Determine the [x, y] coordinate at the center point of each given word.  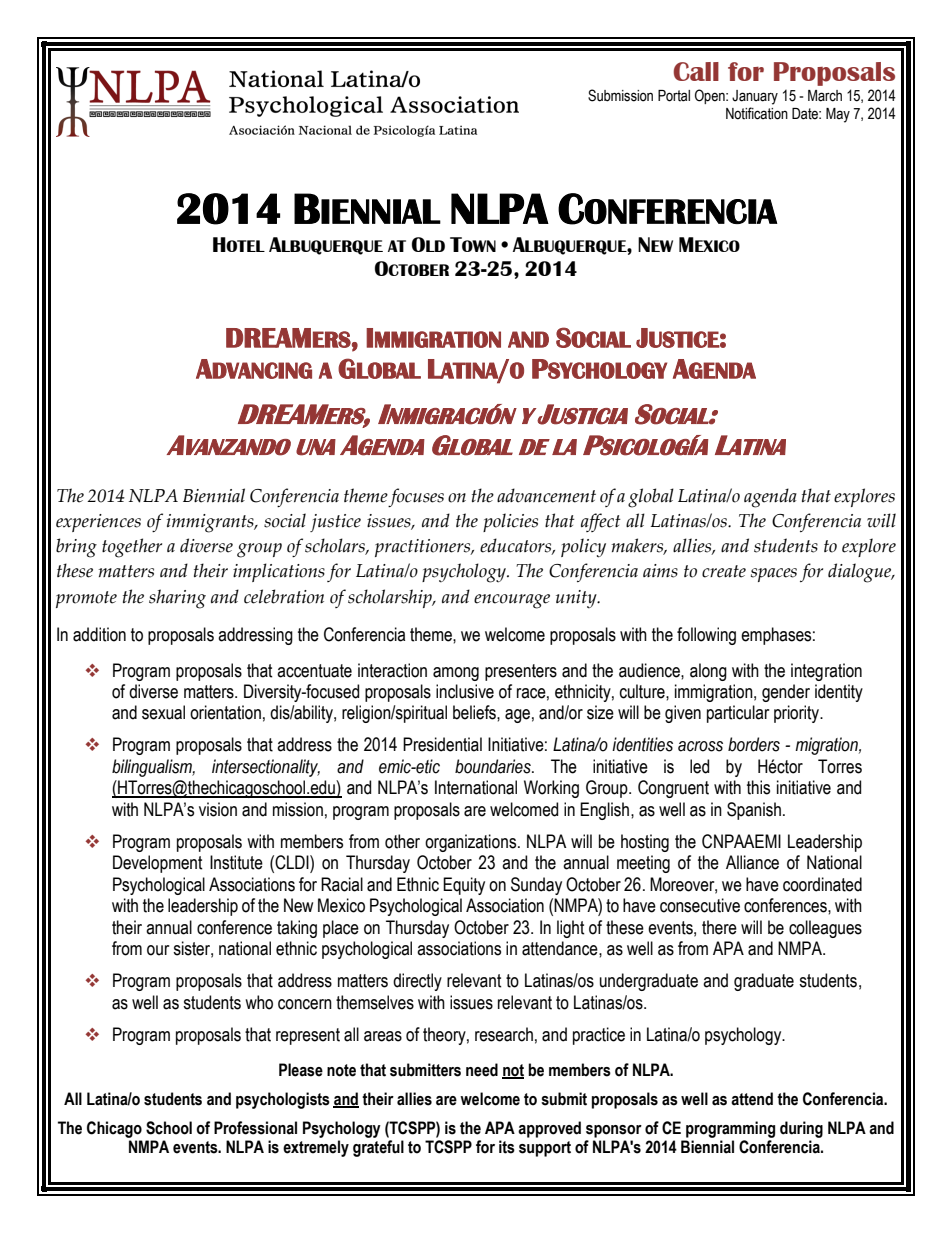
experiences [98, 523]
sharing [177, 599]
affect [601, 522]
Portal [674, 96]
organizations [472, 843]
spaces [774, 575]
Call [696, 71]
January [755, 97]
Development [158, 864]
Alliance [752, 862]
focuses [416, 497]
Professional [255, 1128]
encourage [512, 601]
